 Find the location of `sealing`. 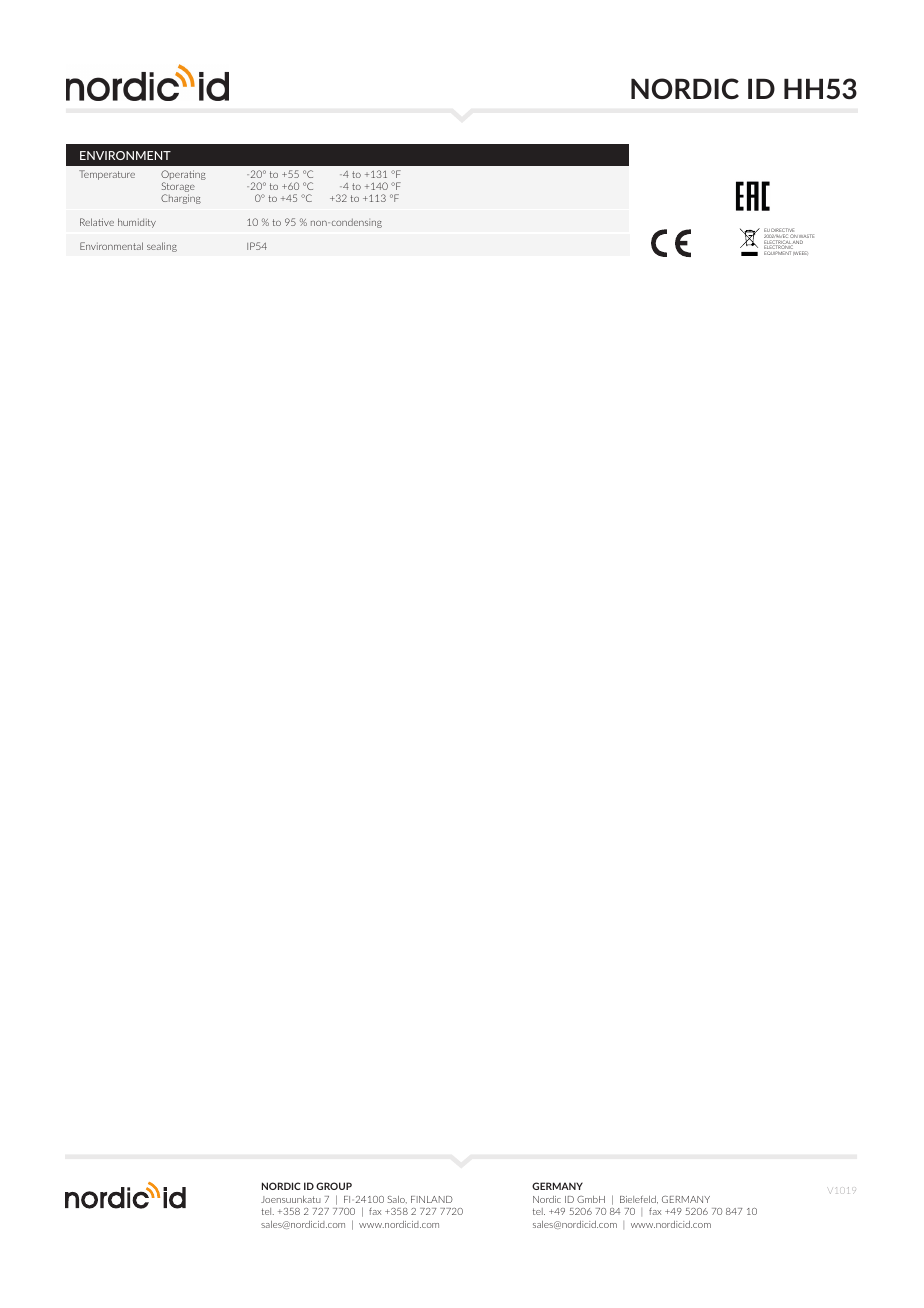

sealing is located at coordinates (162, 247).
